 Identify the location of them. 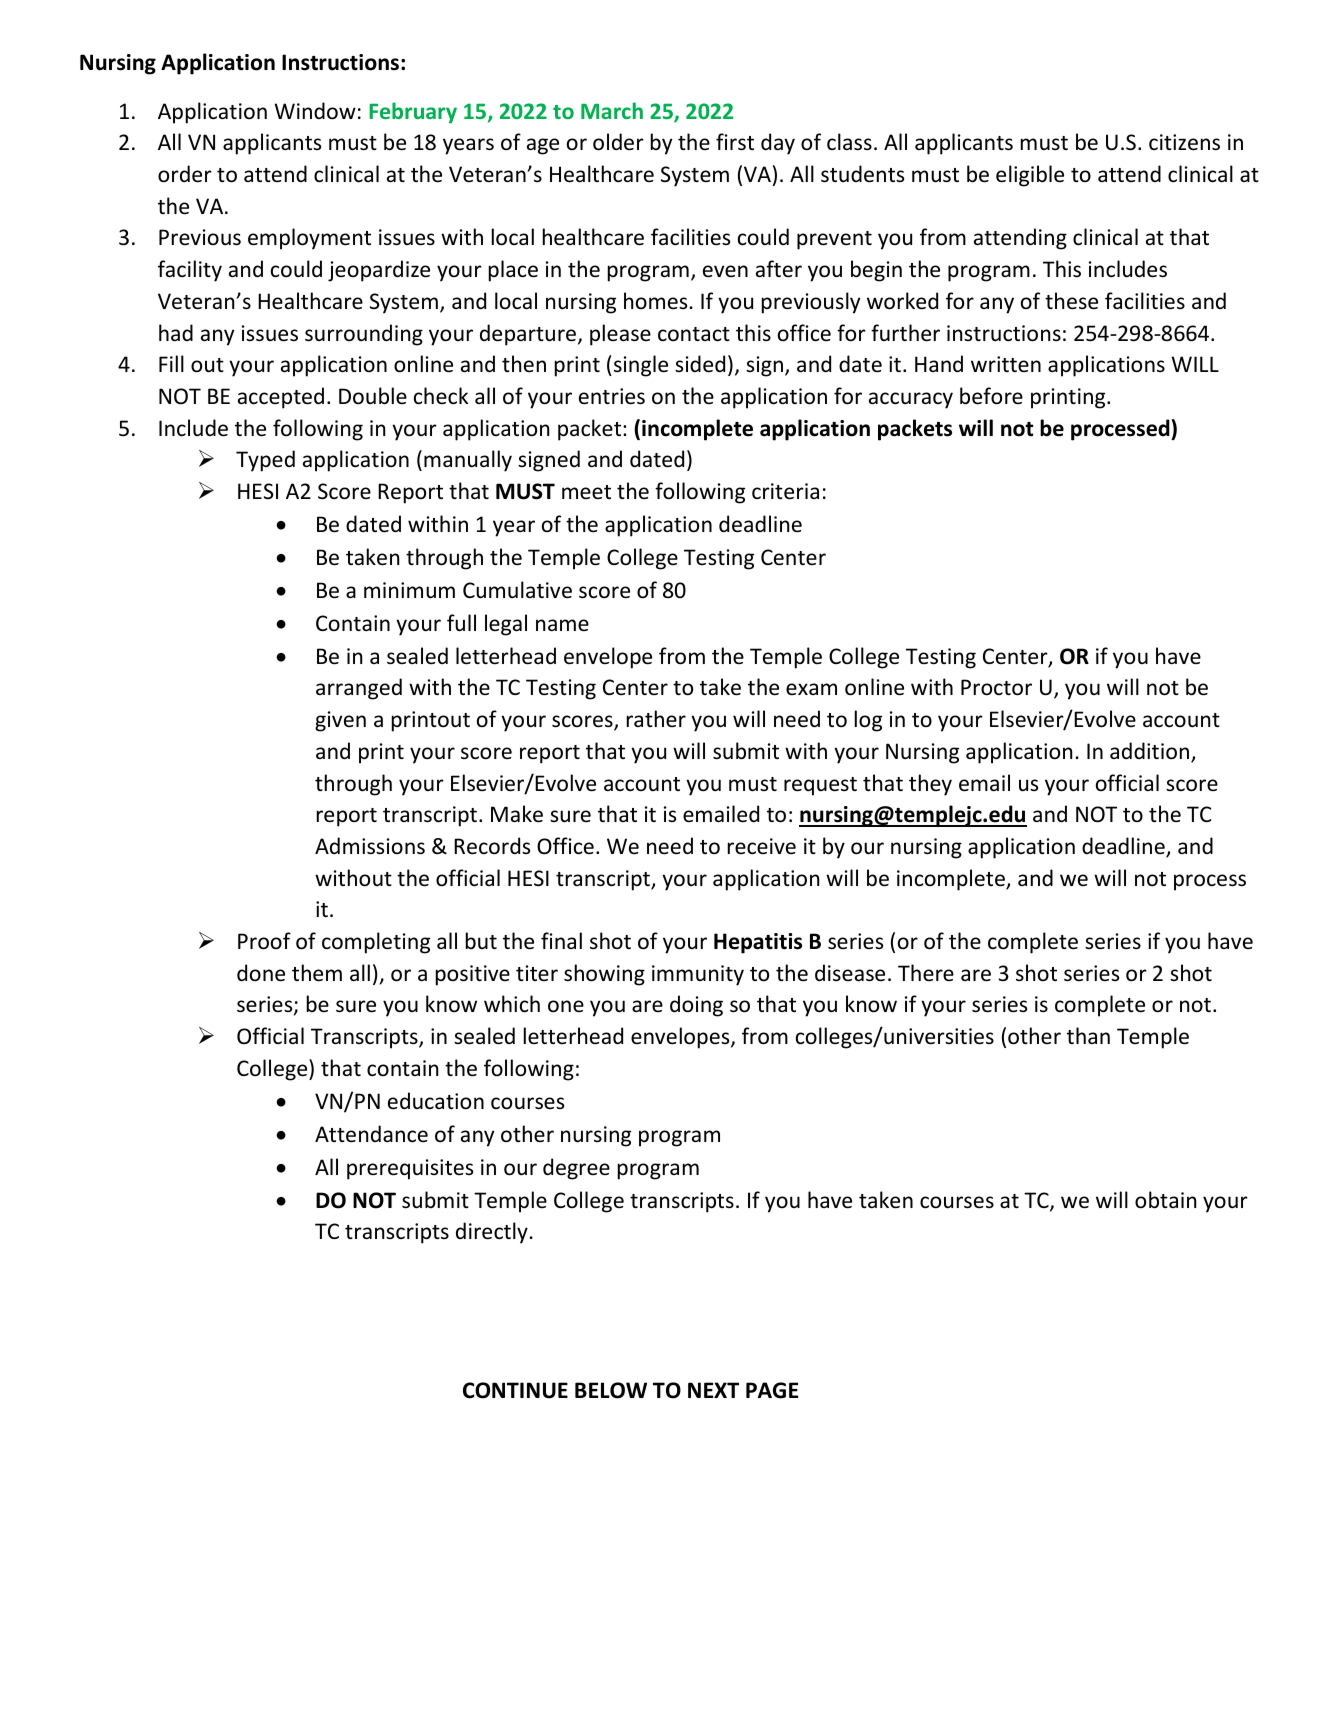
(317, 973).
